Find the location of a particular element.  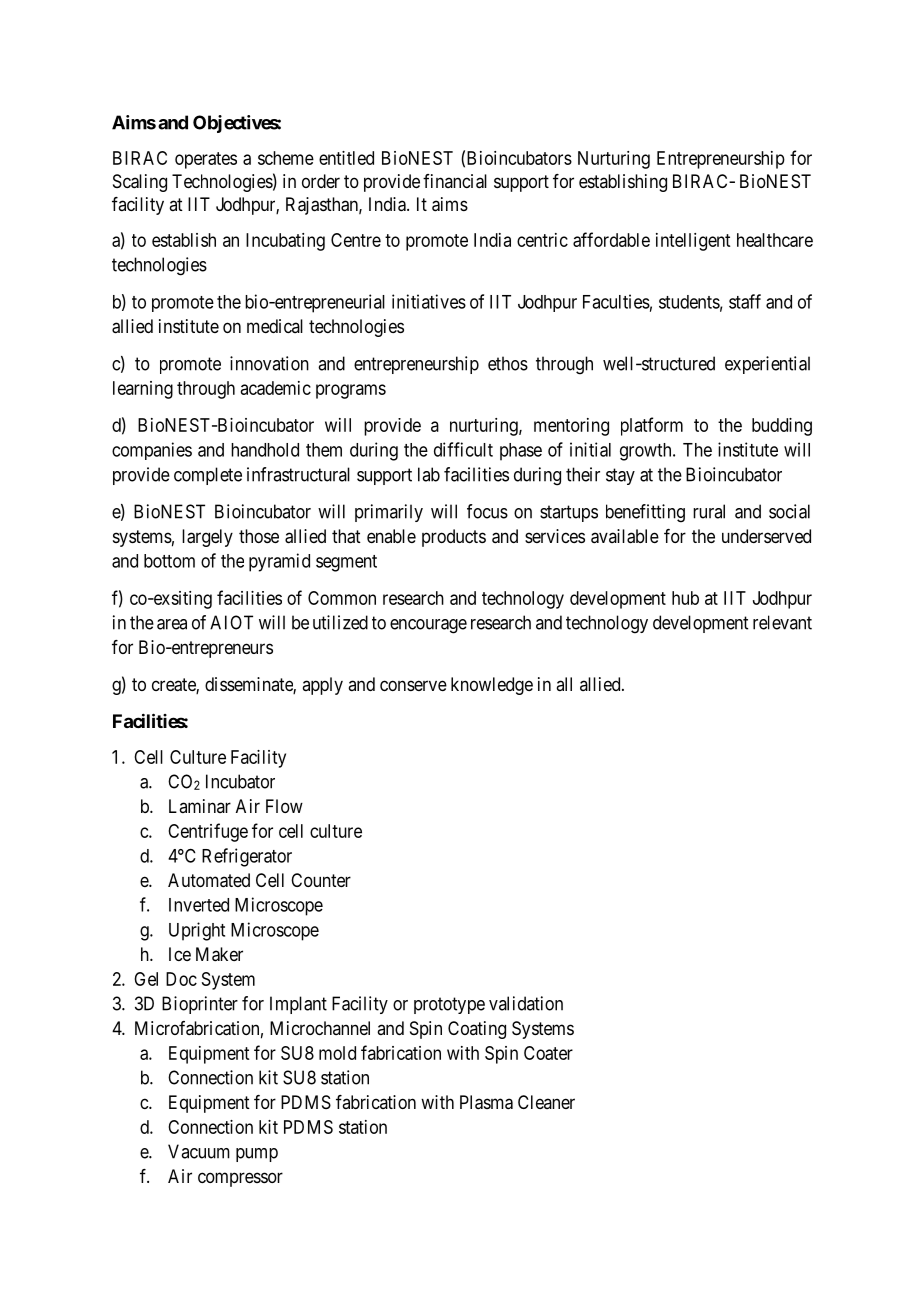

financial is located at coordinates (455, 181).
